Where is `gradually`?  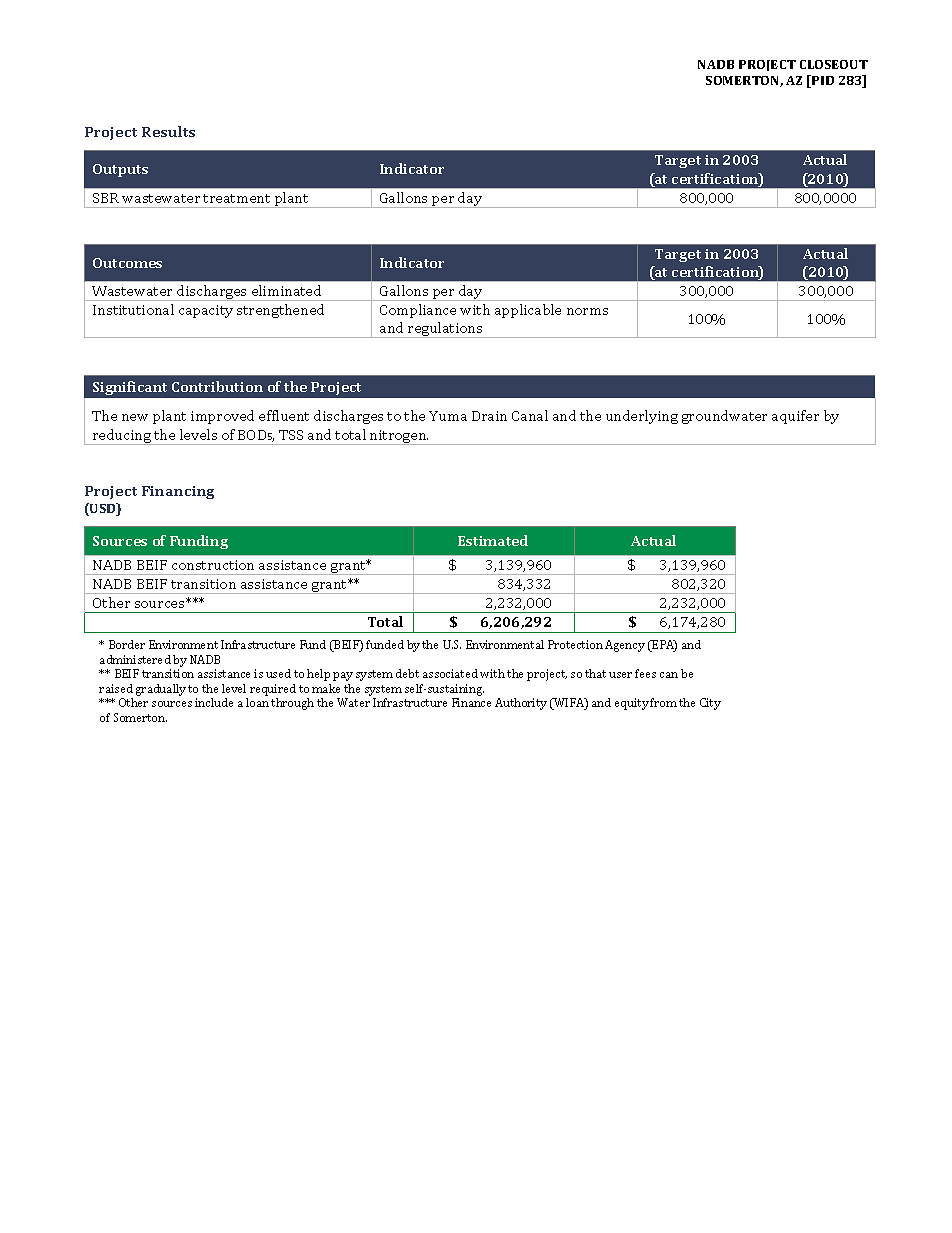
gradually is located at coordinates (161, 690).
